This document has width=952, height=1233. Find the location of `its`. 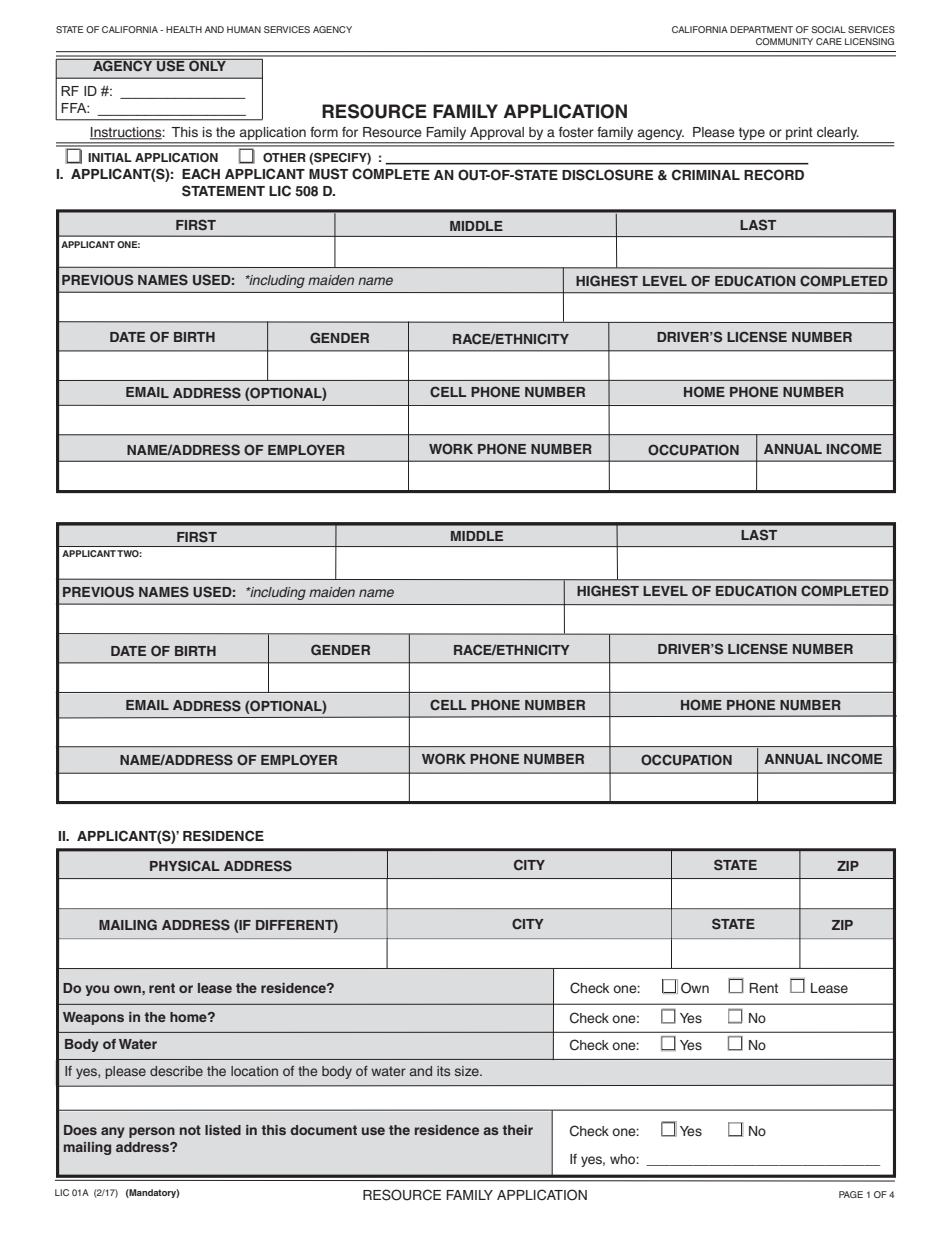

its is located at coordinates (443, 1071).
